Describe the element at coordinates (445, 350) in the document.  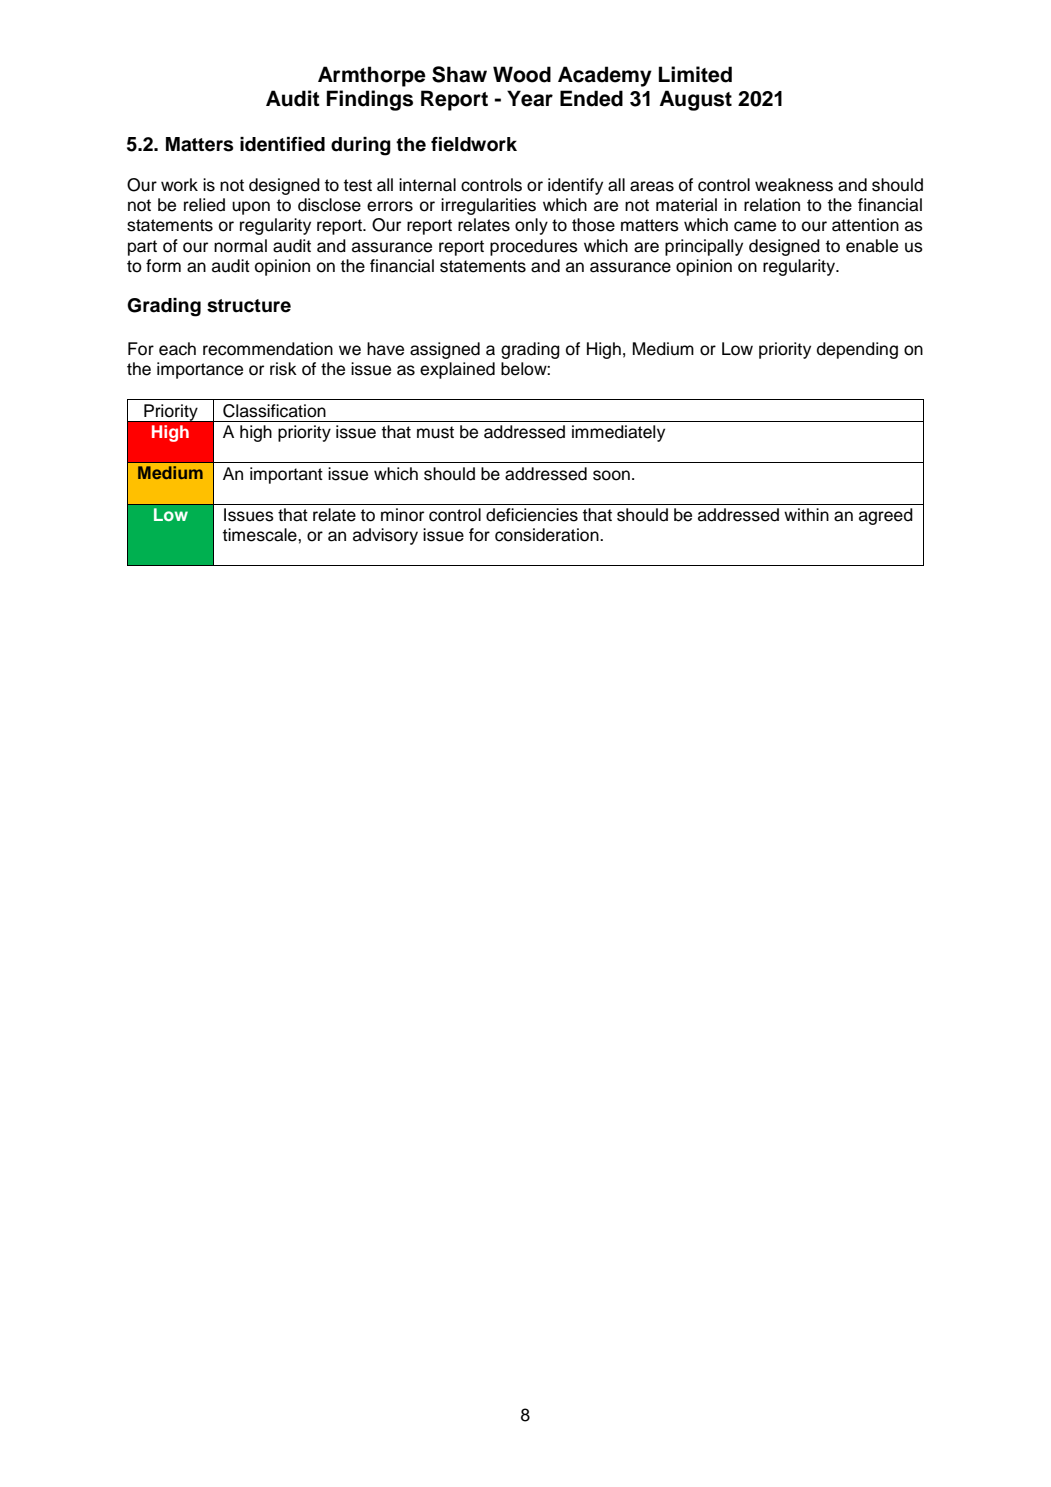
I see `assigned` at that location.
